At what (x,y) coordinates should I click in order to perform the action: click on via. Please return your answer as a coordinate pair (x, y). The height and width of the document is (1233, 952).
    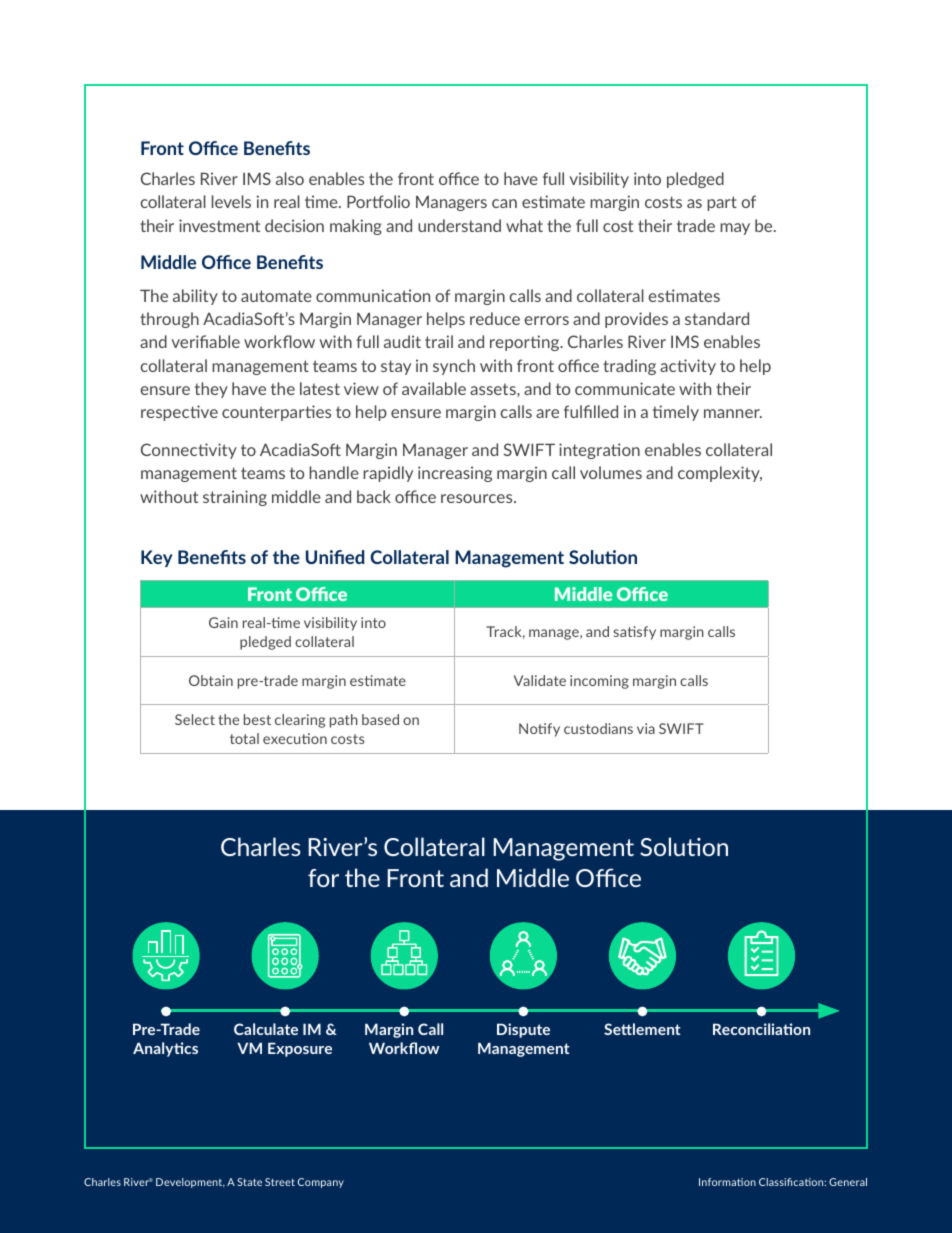
    Looking at the image, I should click on (646, 728).
